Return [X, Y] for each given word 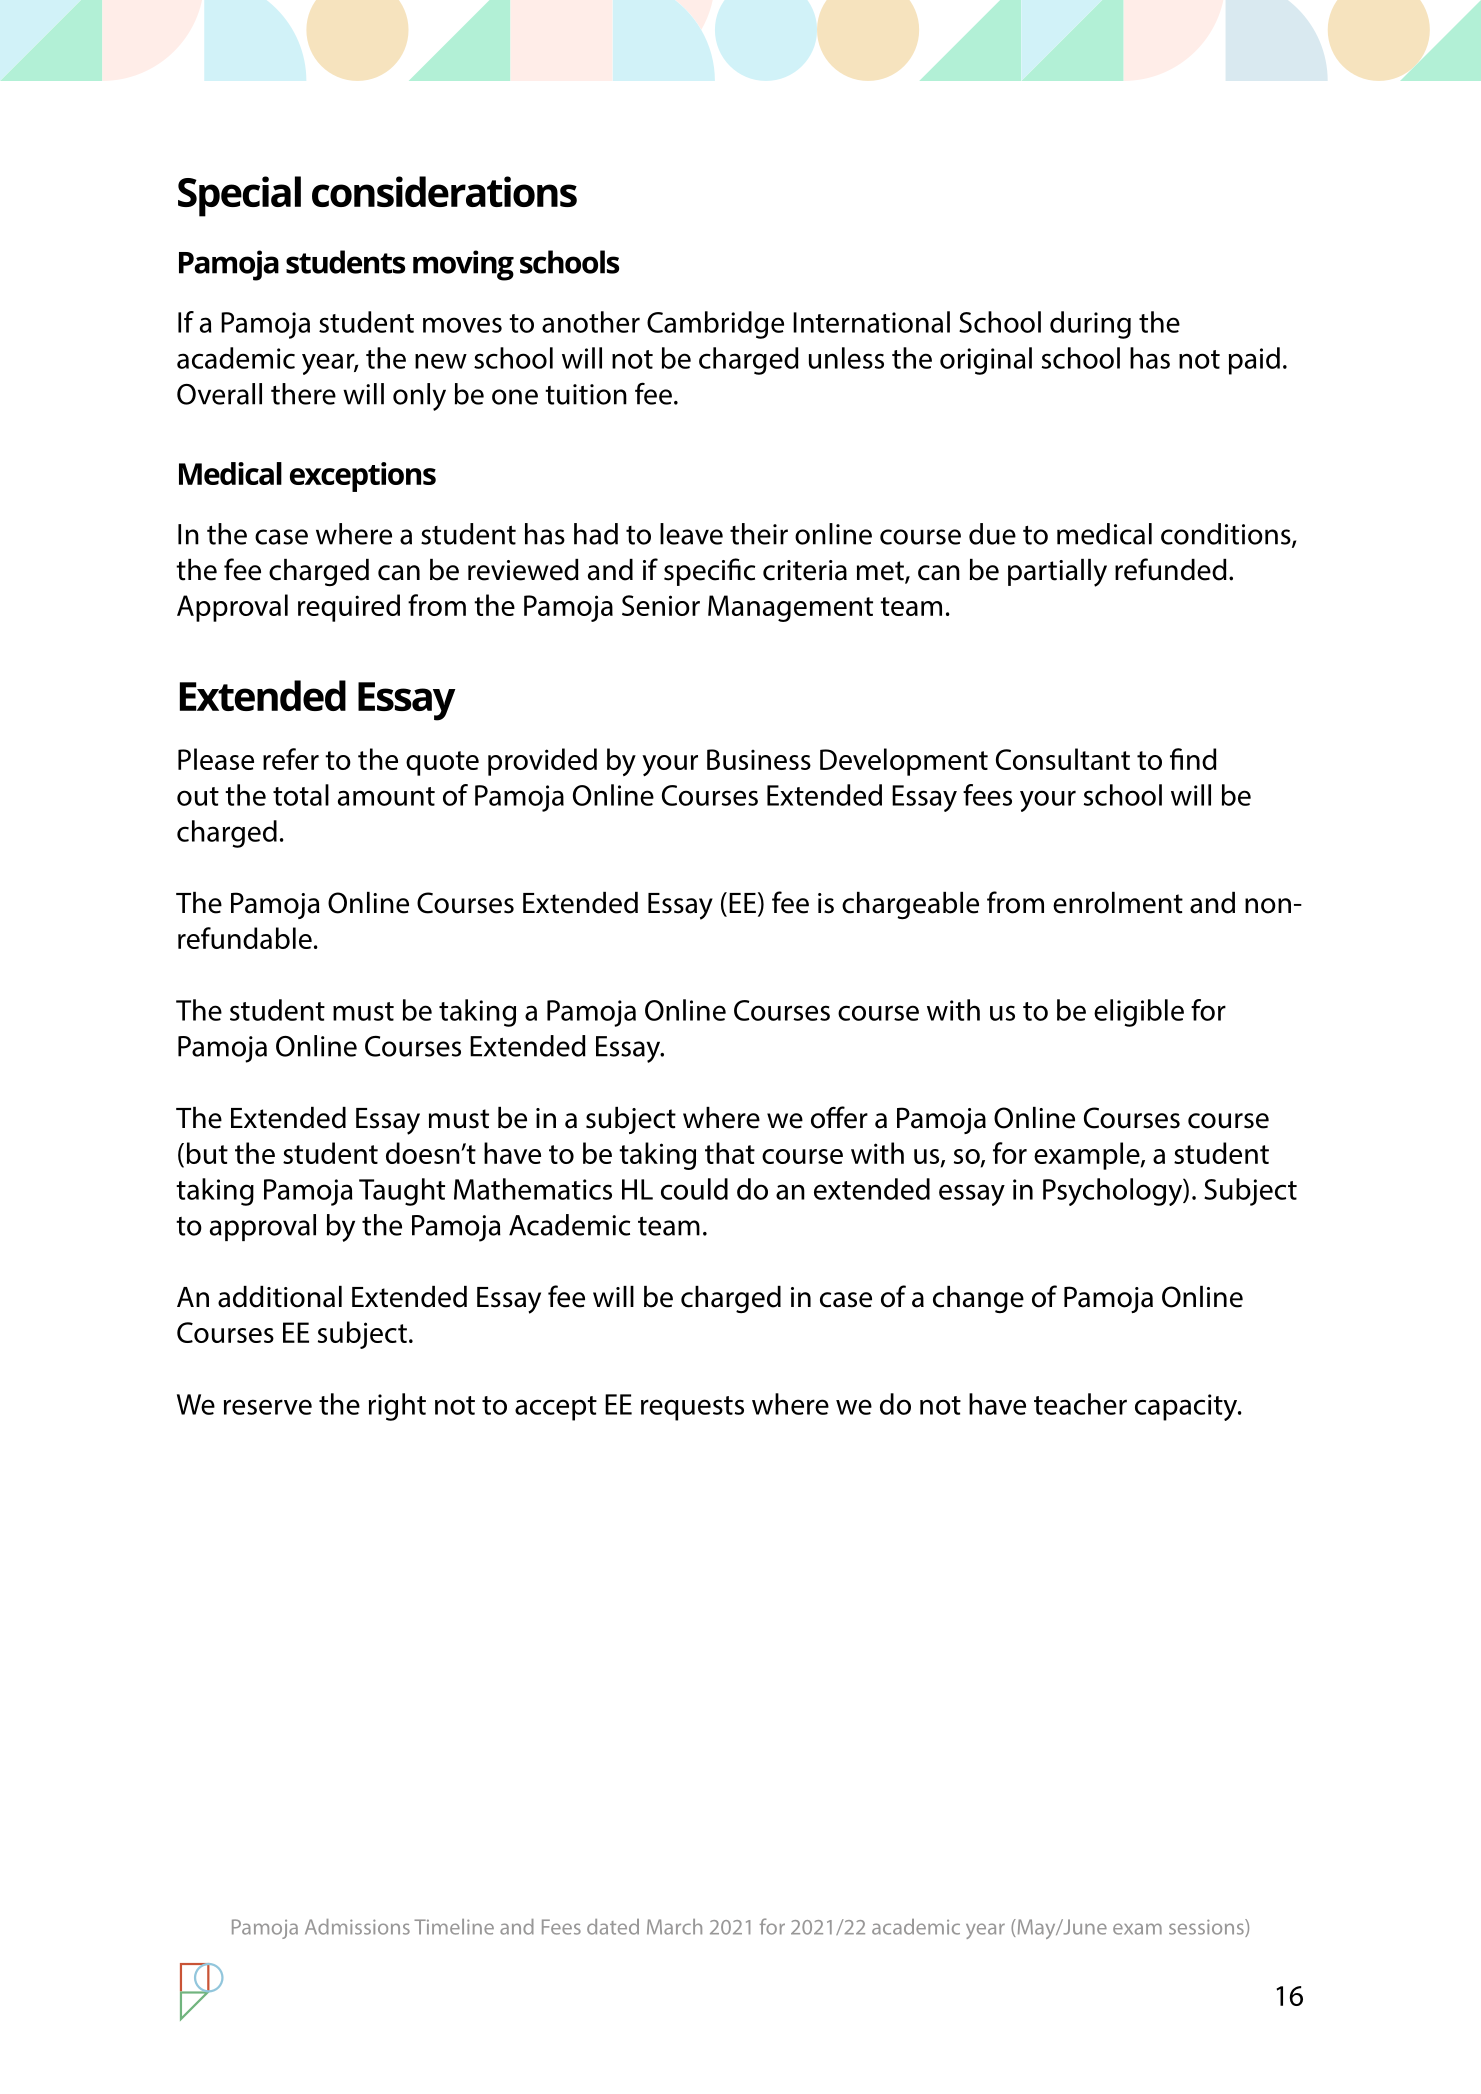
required [349, 608]
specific [709, 572]
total [301, 795]
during [1090, 325]
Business [759, 759]
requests [692, 1408]
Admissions [357, 1927]
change [978, 1299]
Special [239, 196]
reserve [268, 1407]
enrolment [1118, 903]
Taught [402, 1192]
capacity [1187, 1407]
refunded [1171, 569]
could [694, 1189]
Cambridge [715, 325]
